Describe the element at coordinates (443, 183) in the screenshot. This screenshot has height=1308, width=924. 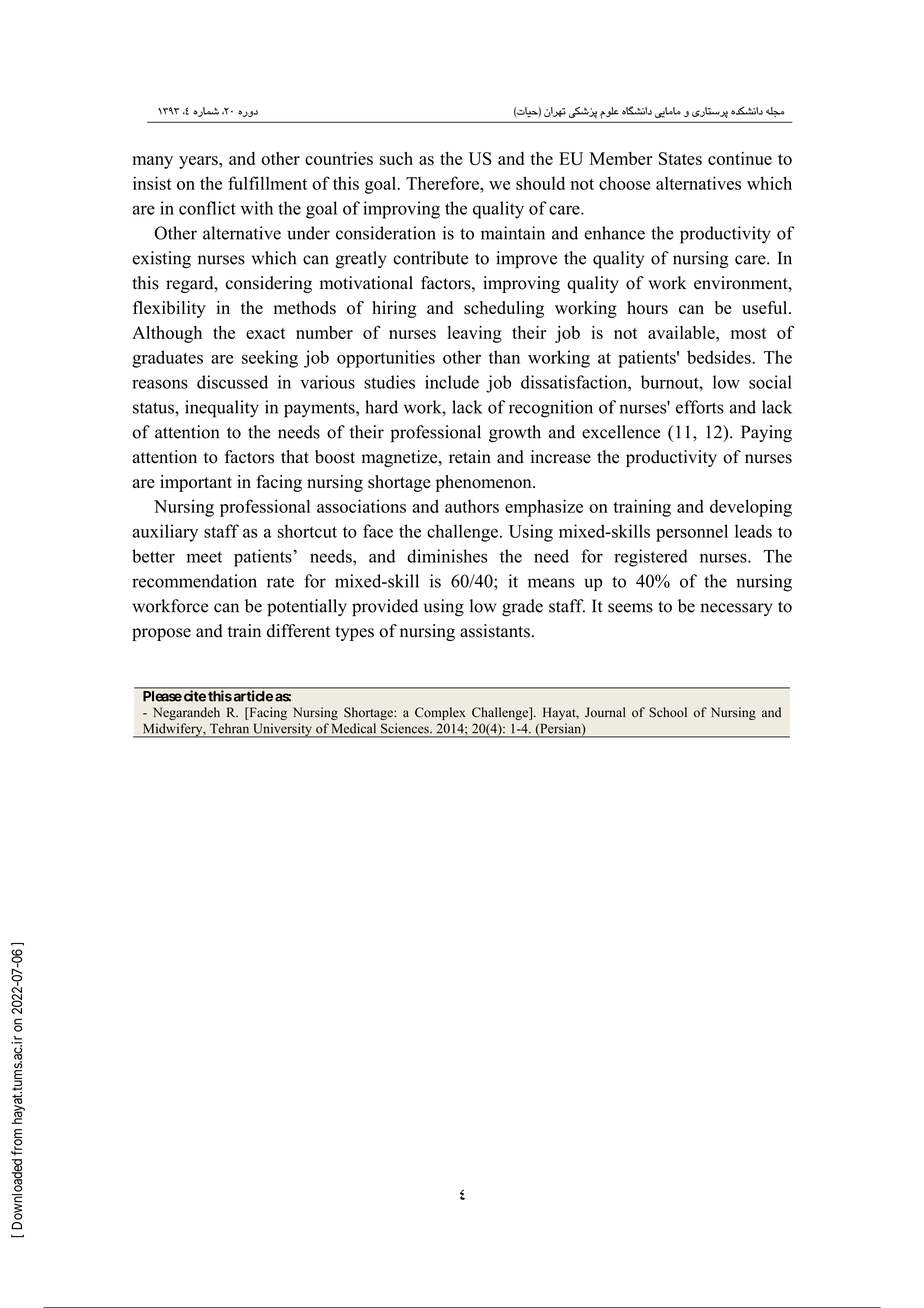
I see `Therefore` at that location.
